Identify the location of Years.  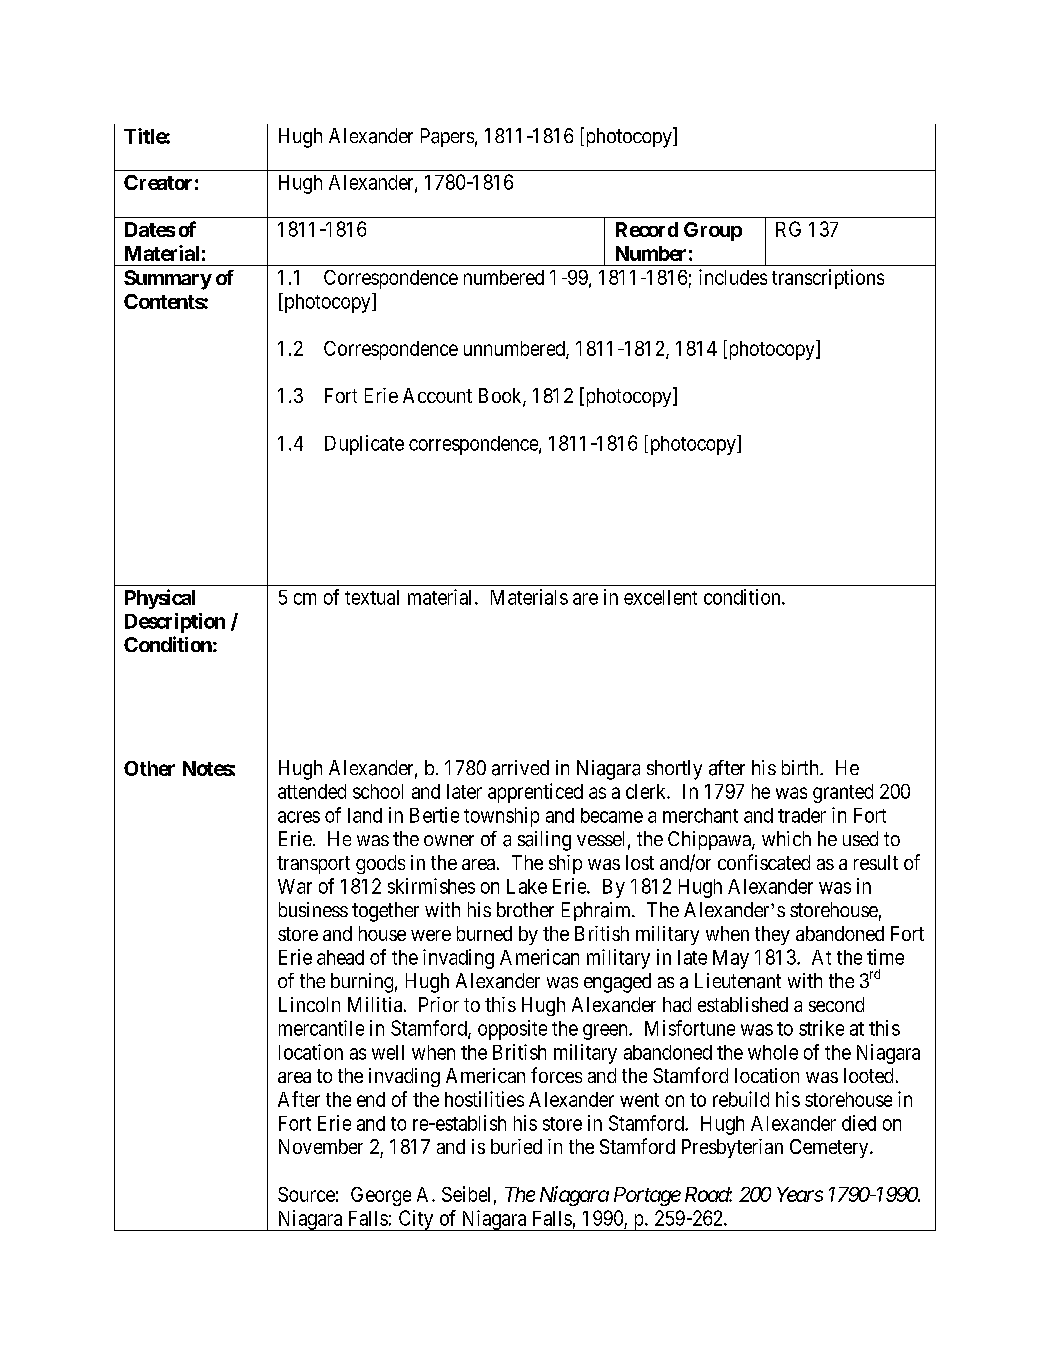
(800, 1194).
